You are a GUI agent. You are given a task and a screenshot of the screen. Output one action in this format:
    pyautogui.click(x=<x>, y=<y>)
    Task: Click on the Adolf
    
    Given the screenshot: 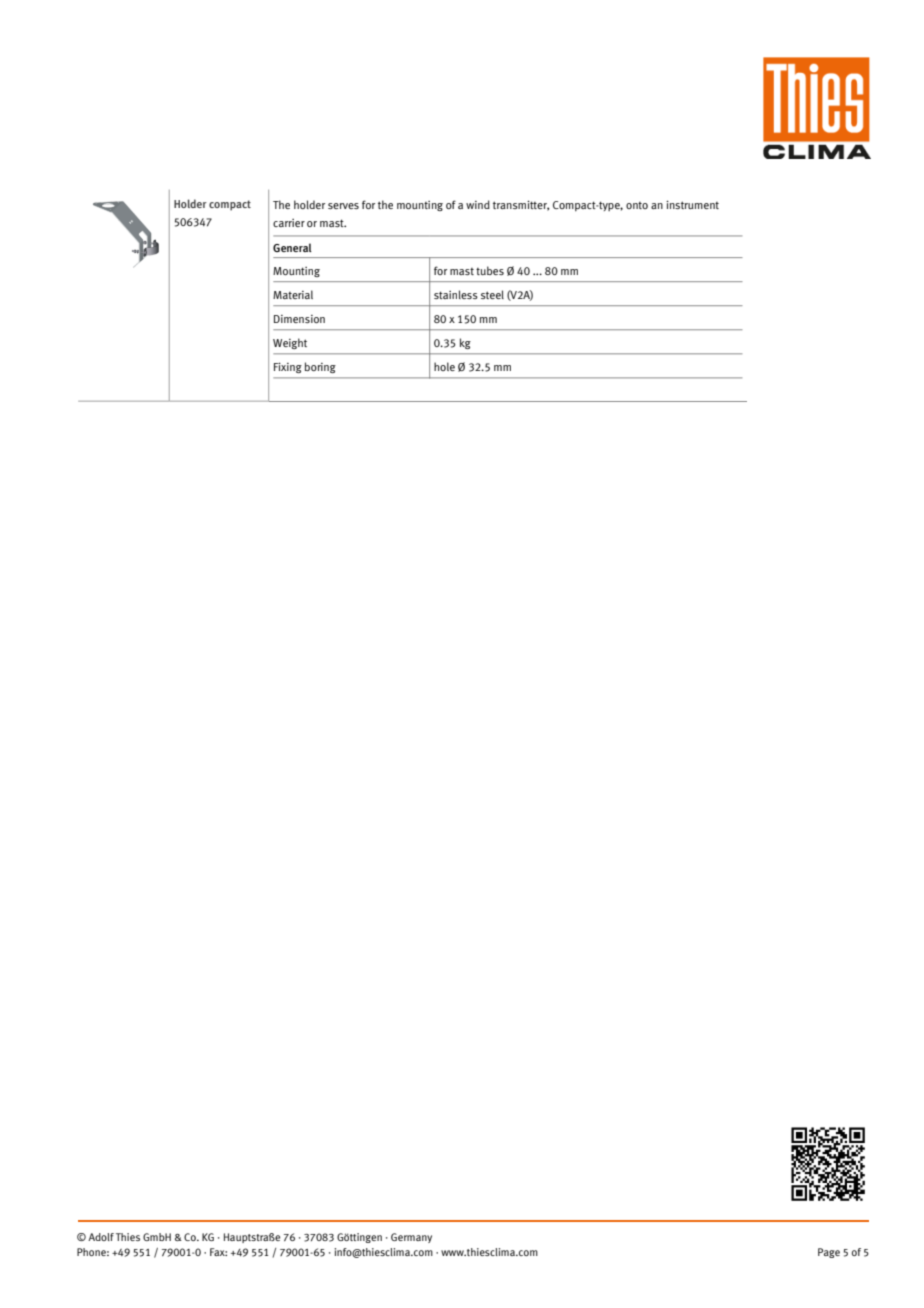 What is the action you would take?
    pyautogui.click(x=101, y=1237)
